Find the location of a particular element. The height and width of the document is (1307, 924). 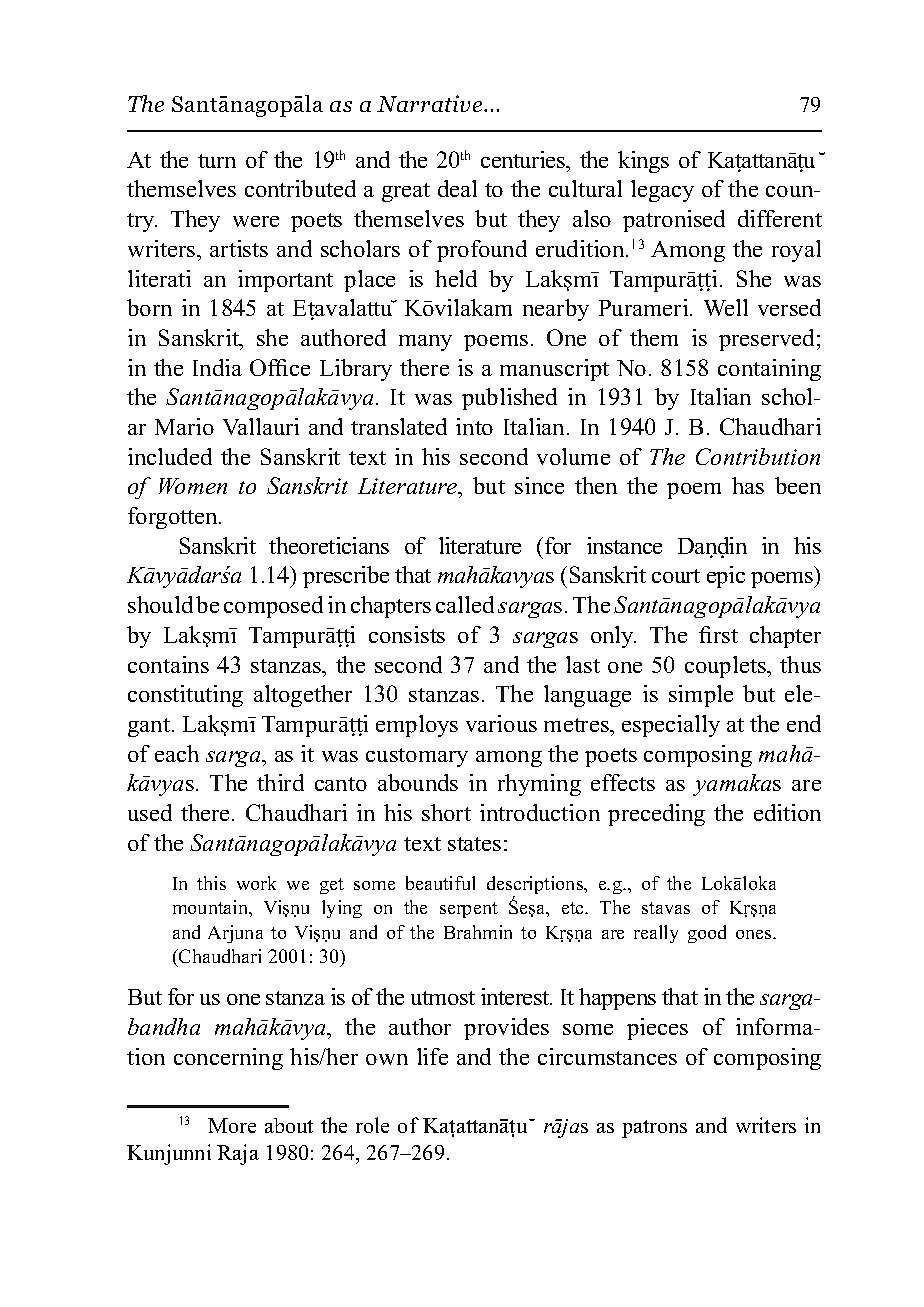

Women is located at coordinates (193, 486).
